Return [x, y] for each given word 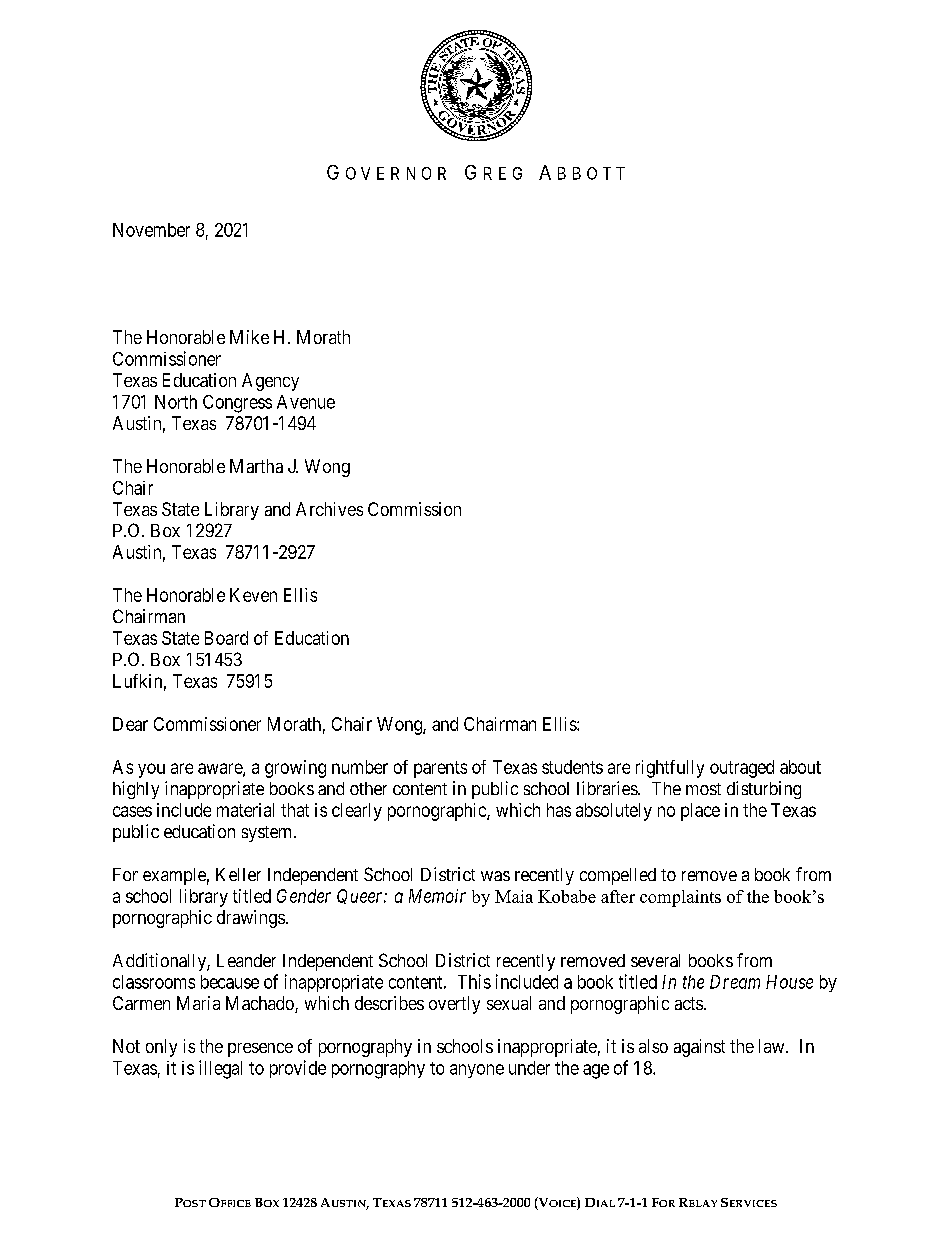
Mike [249, 337]
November [151, 230]
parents [440, 769]
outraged [742, 769]
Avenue [306, 402]
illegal [220, 1069]
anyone [477, 1071]
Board [226, 638]
